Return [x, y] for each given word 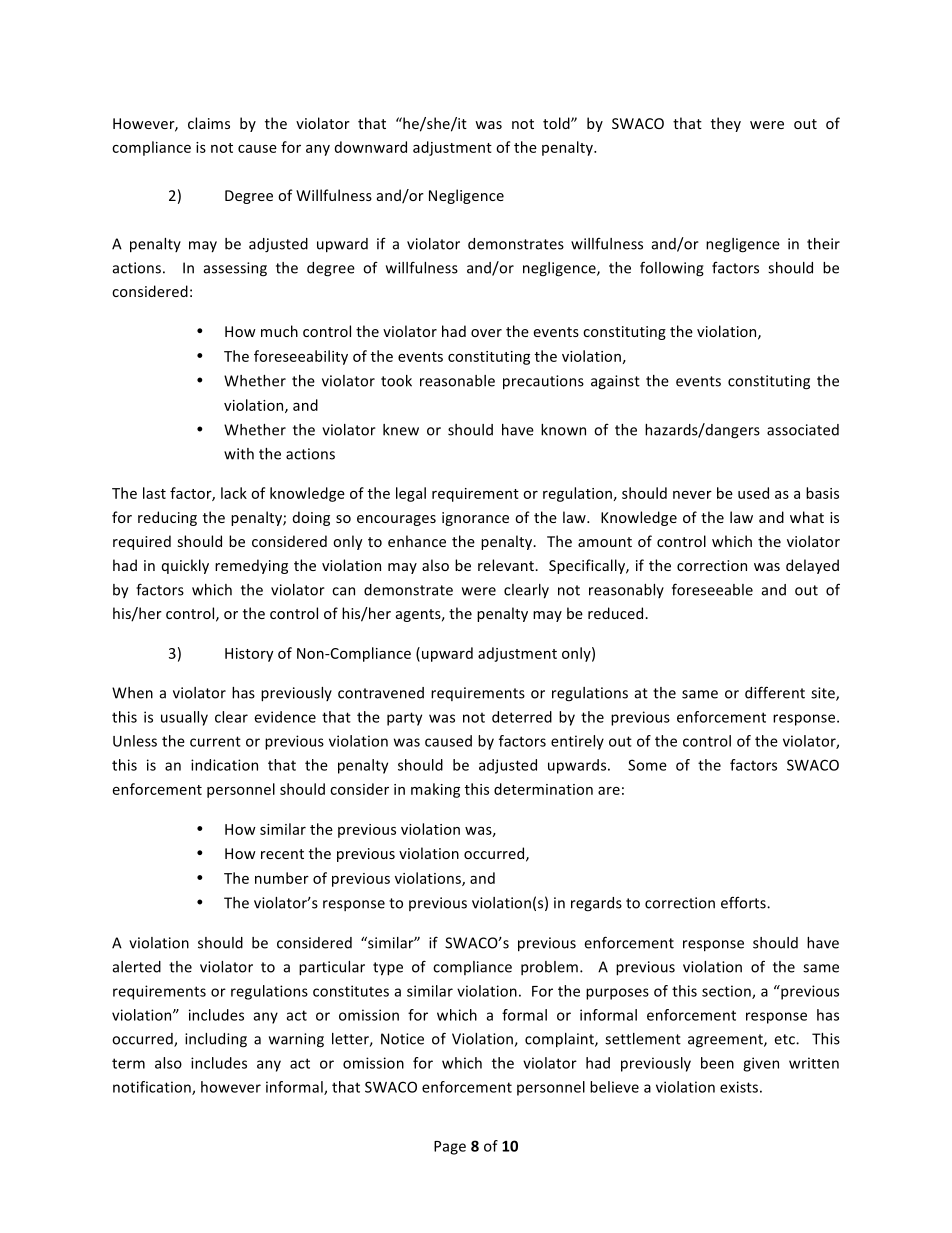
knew [401, 430]
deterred [522, 717]
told [557, 123]
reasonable [457, 381]
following [672, 269]
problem [549, 968]
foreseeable [712, 589]
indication [224, 765]
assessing [235, 269]
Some [647, 765]
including [216, 1040]
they [726, 124]
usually [184, 718]
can [343, 591]
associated [803, 430]
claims [209, 123]
